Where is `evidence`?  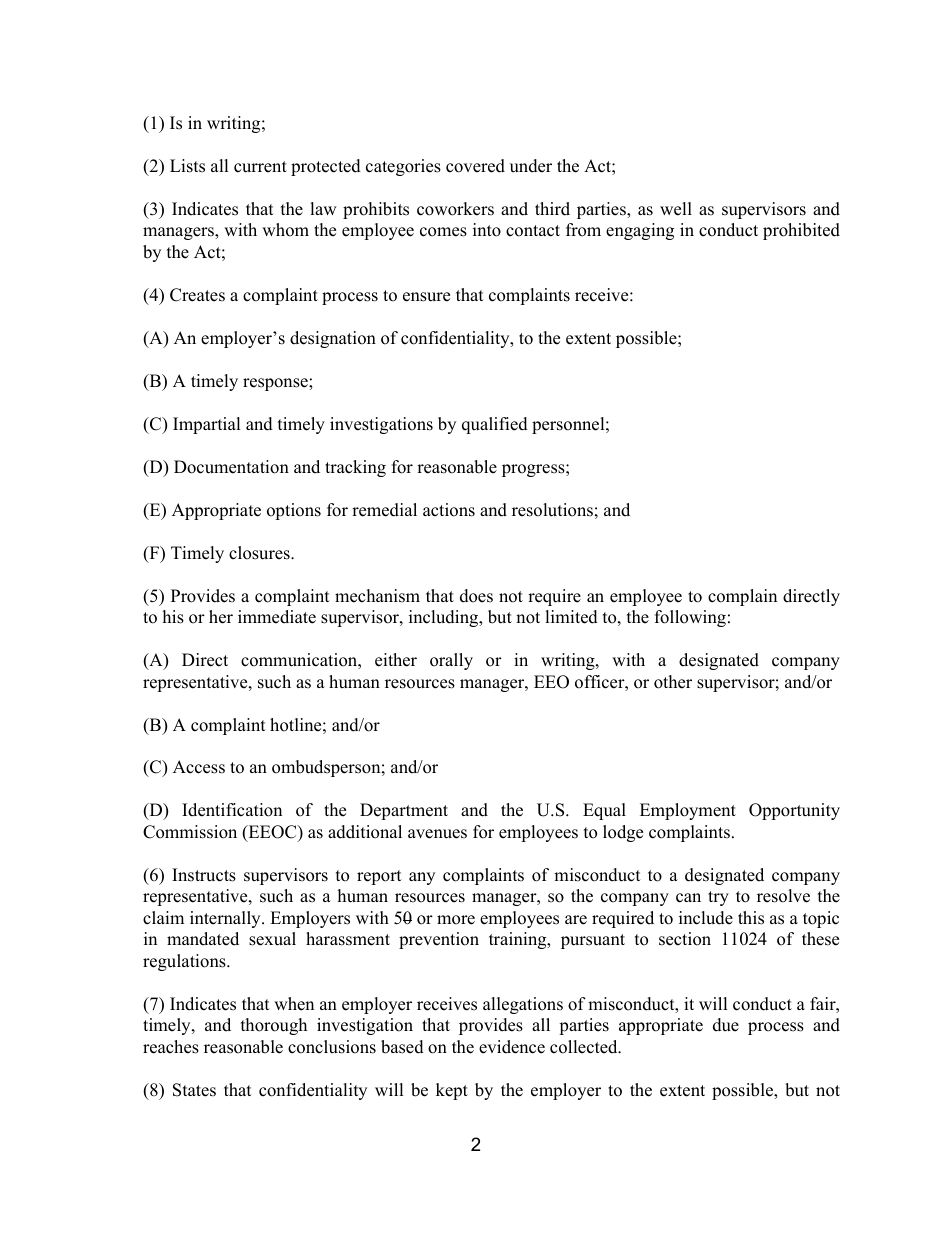 evidence is located at coordinates (512, 1047).
